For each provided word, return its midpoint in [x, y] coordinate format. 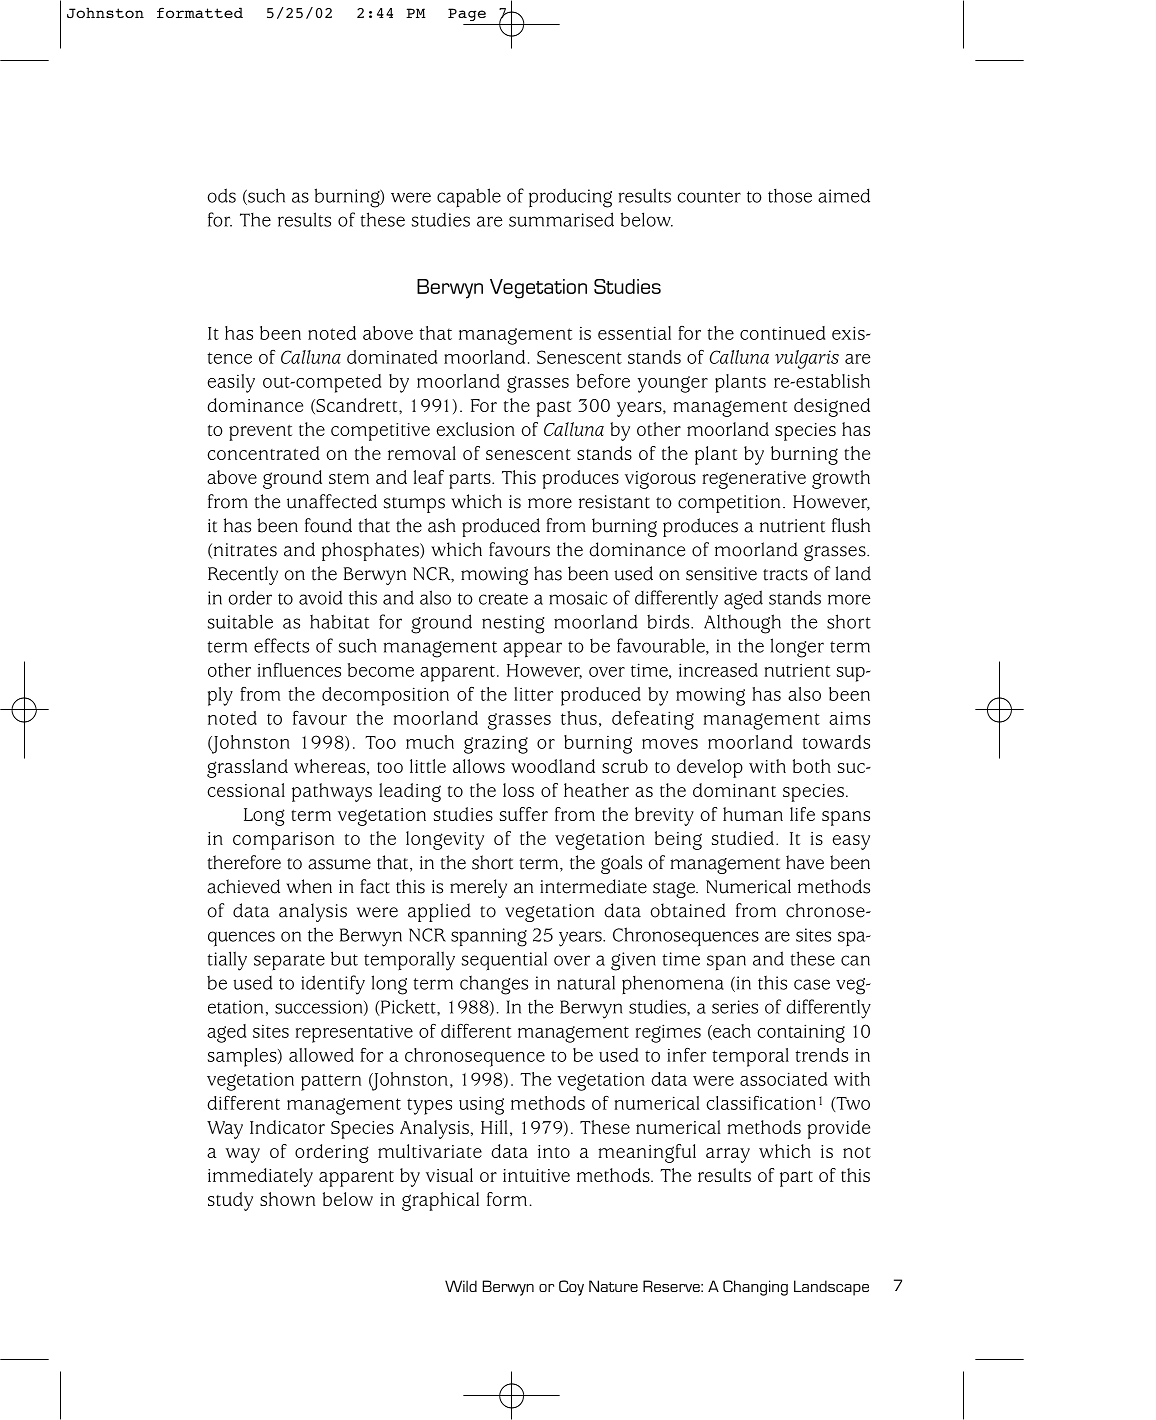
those [790, 196]
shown [287, 1199]
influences [299, 670]
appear [532, 650]
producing [570, 198]
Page [467, 14]
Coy [571, 1288]
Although [742, 624]
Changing [755, 1288]
